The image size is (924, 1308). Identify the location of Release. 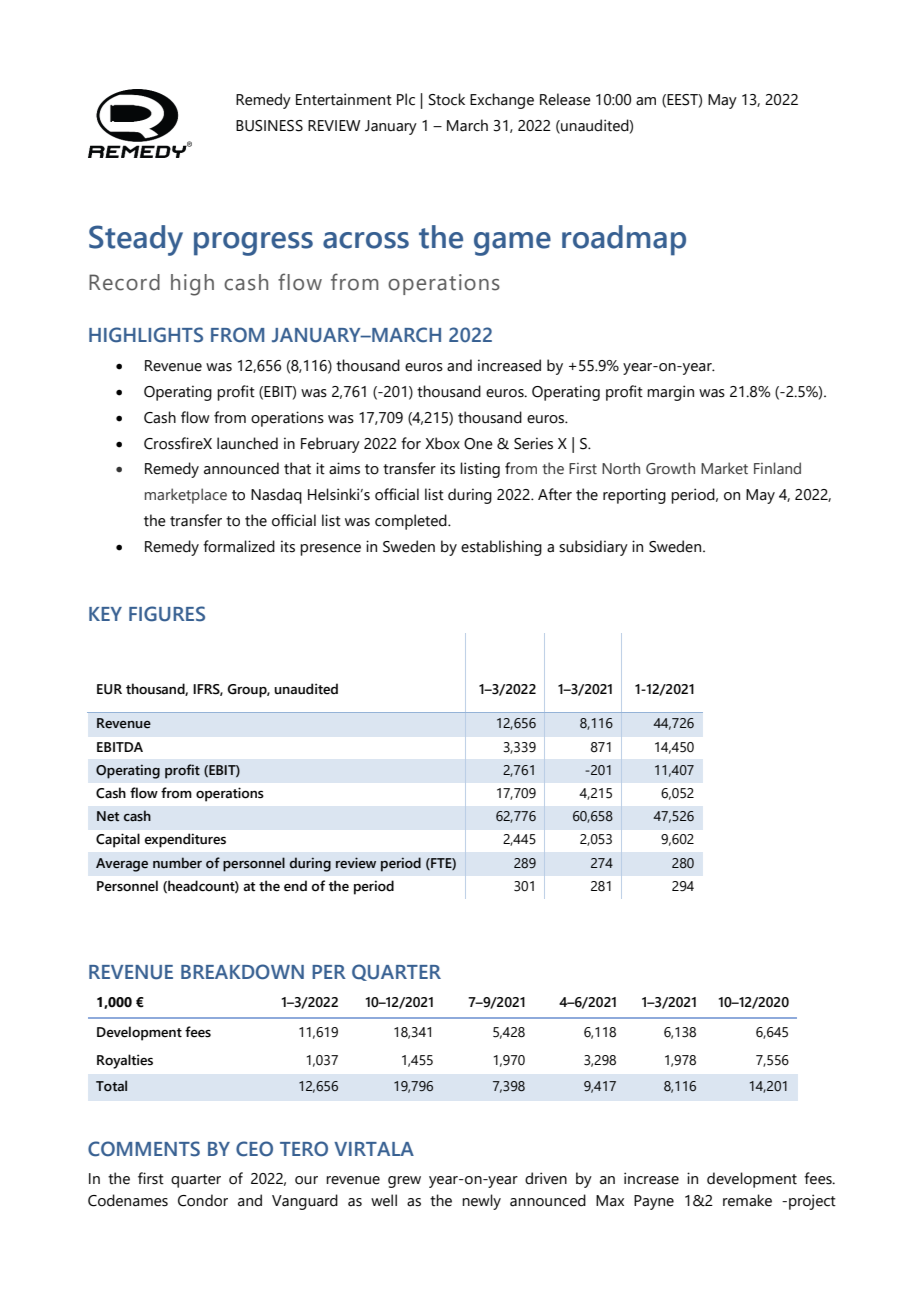
(565, 99).
